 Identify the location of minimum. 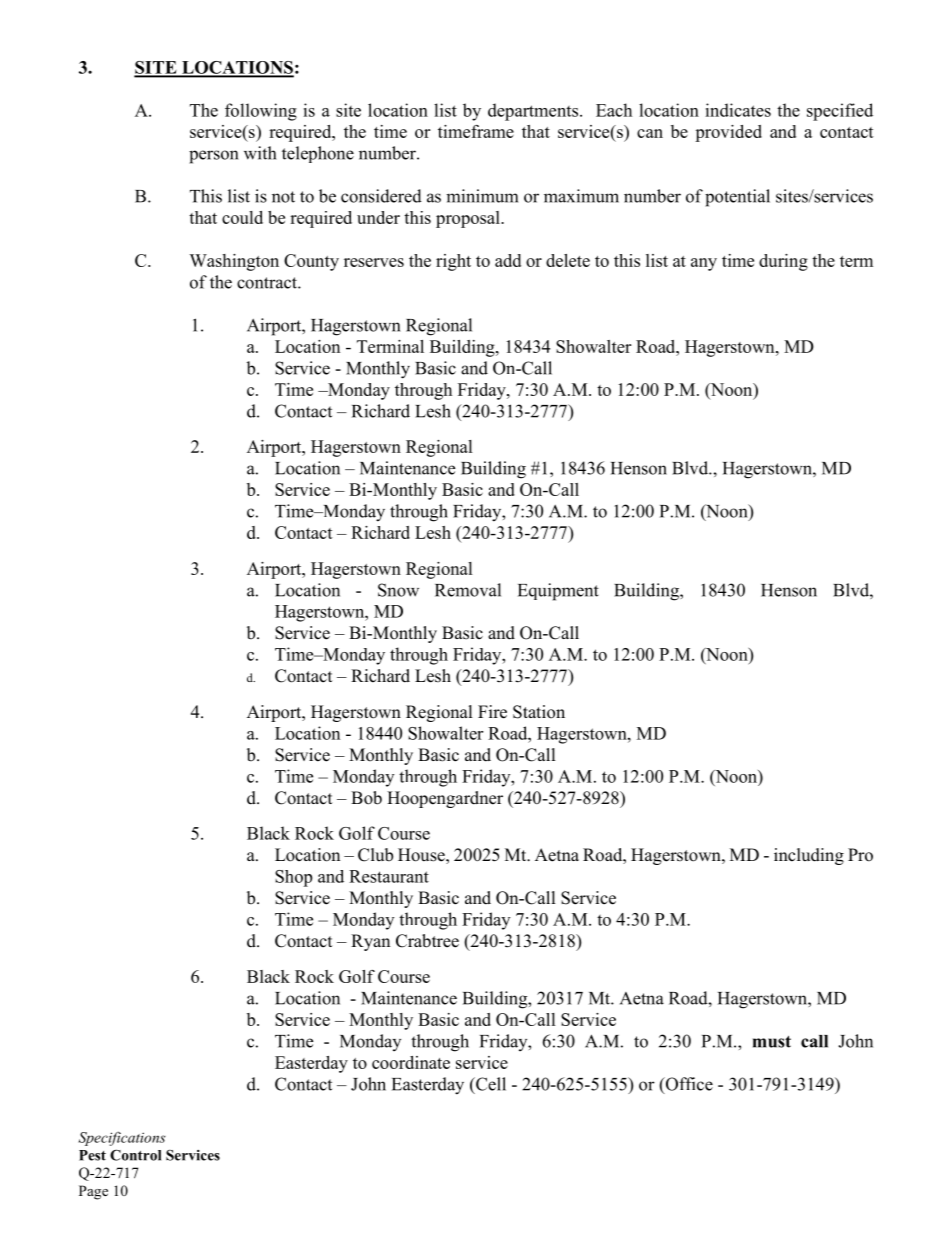
(482, 196).
